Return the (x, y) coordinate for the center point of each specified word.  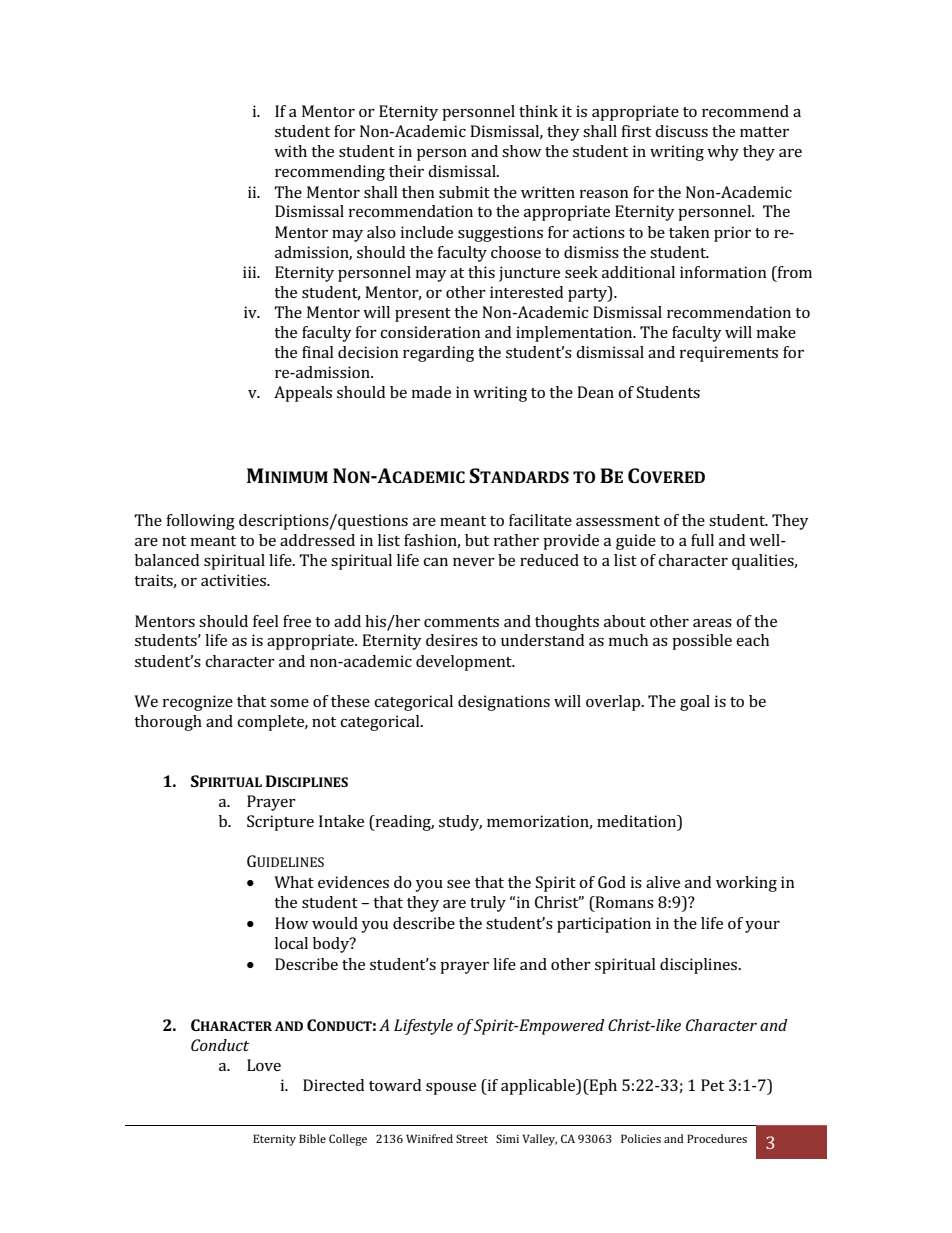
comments (461, 622)
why (723, 153)
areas (712, 623)
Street (472, 1138)
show (521, 151)
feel (266, 621)
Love (264, 1065)
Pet (712, 1085)
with (290, 151)
